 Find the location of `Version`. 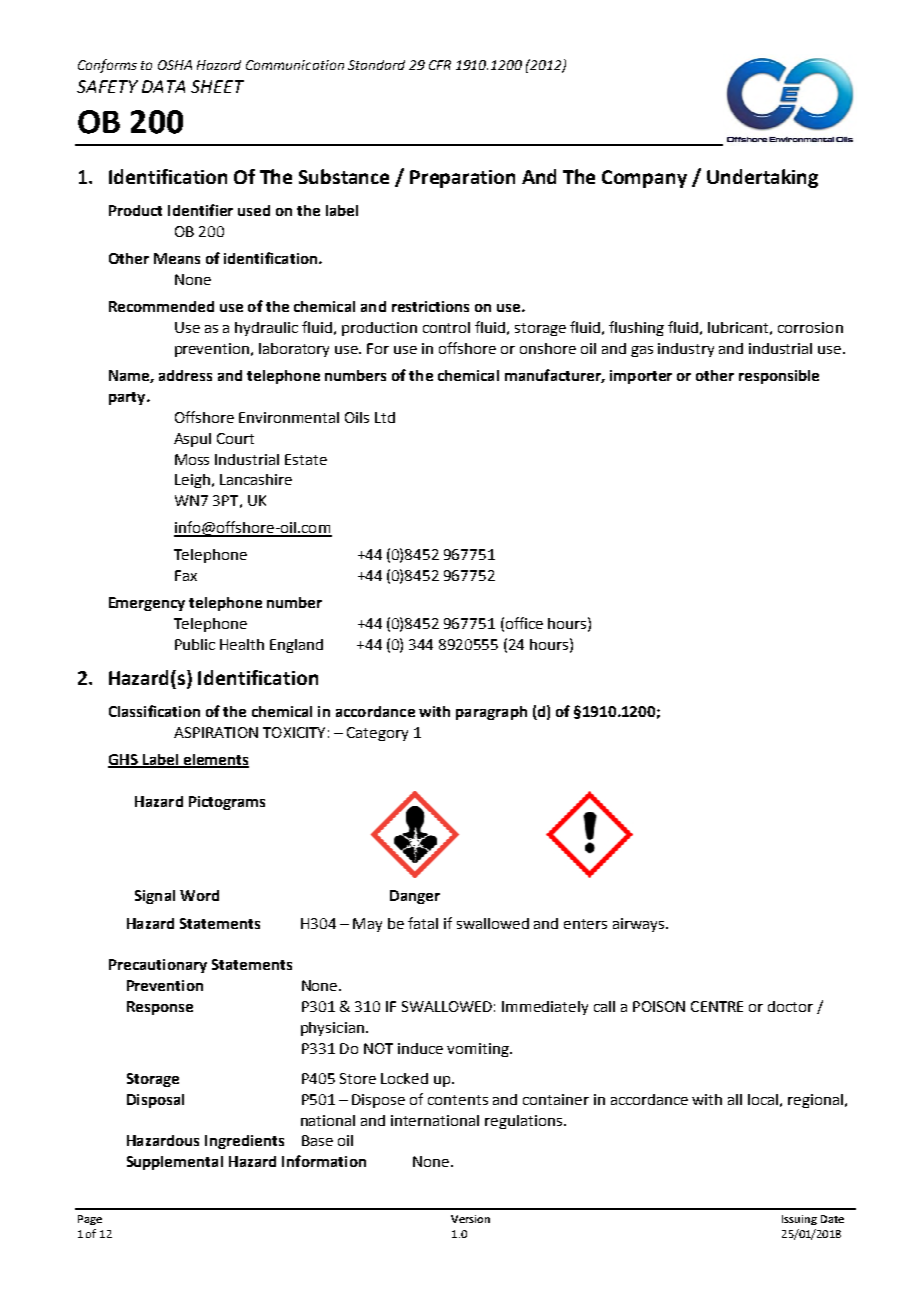

Version is located at coordinates (470, 1219).
